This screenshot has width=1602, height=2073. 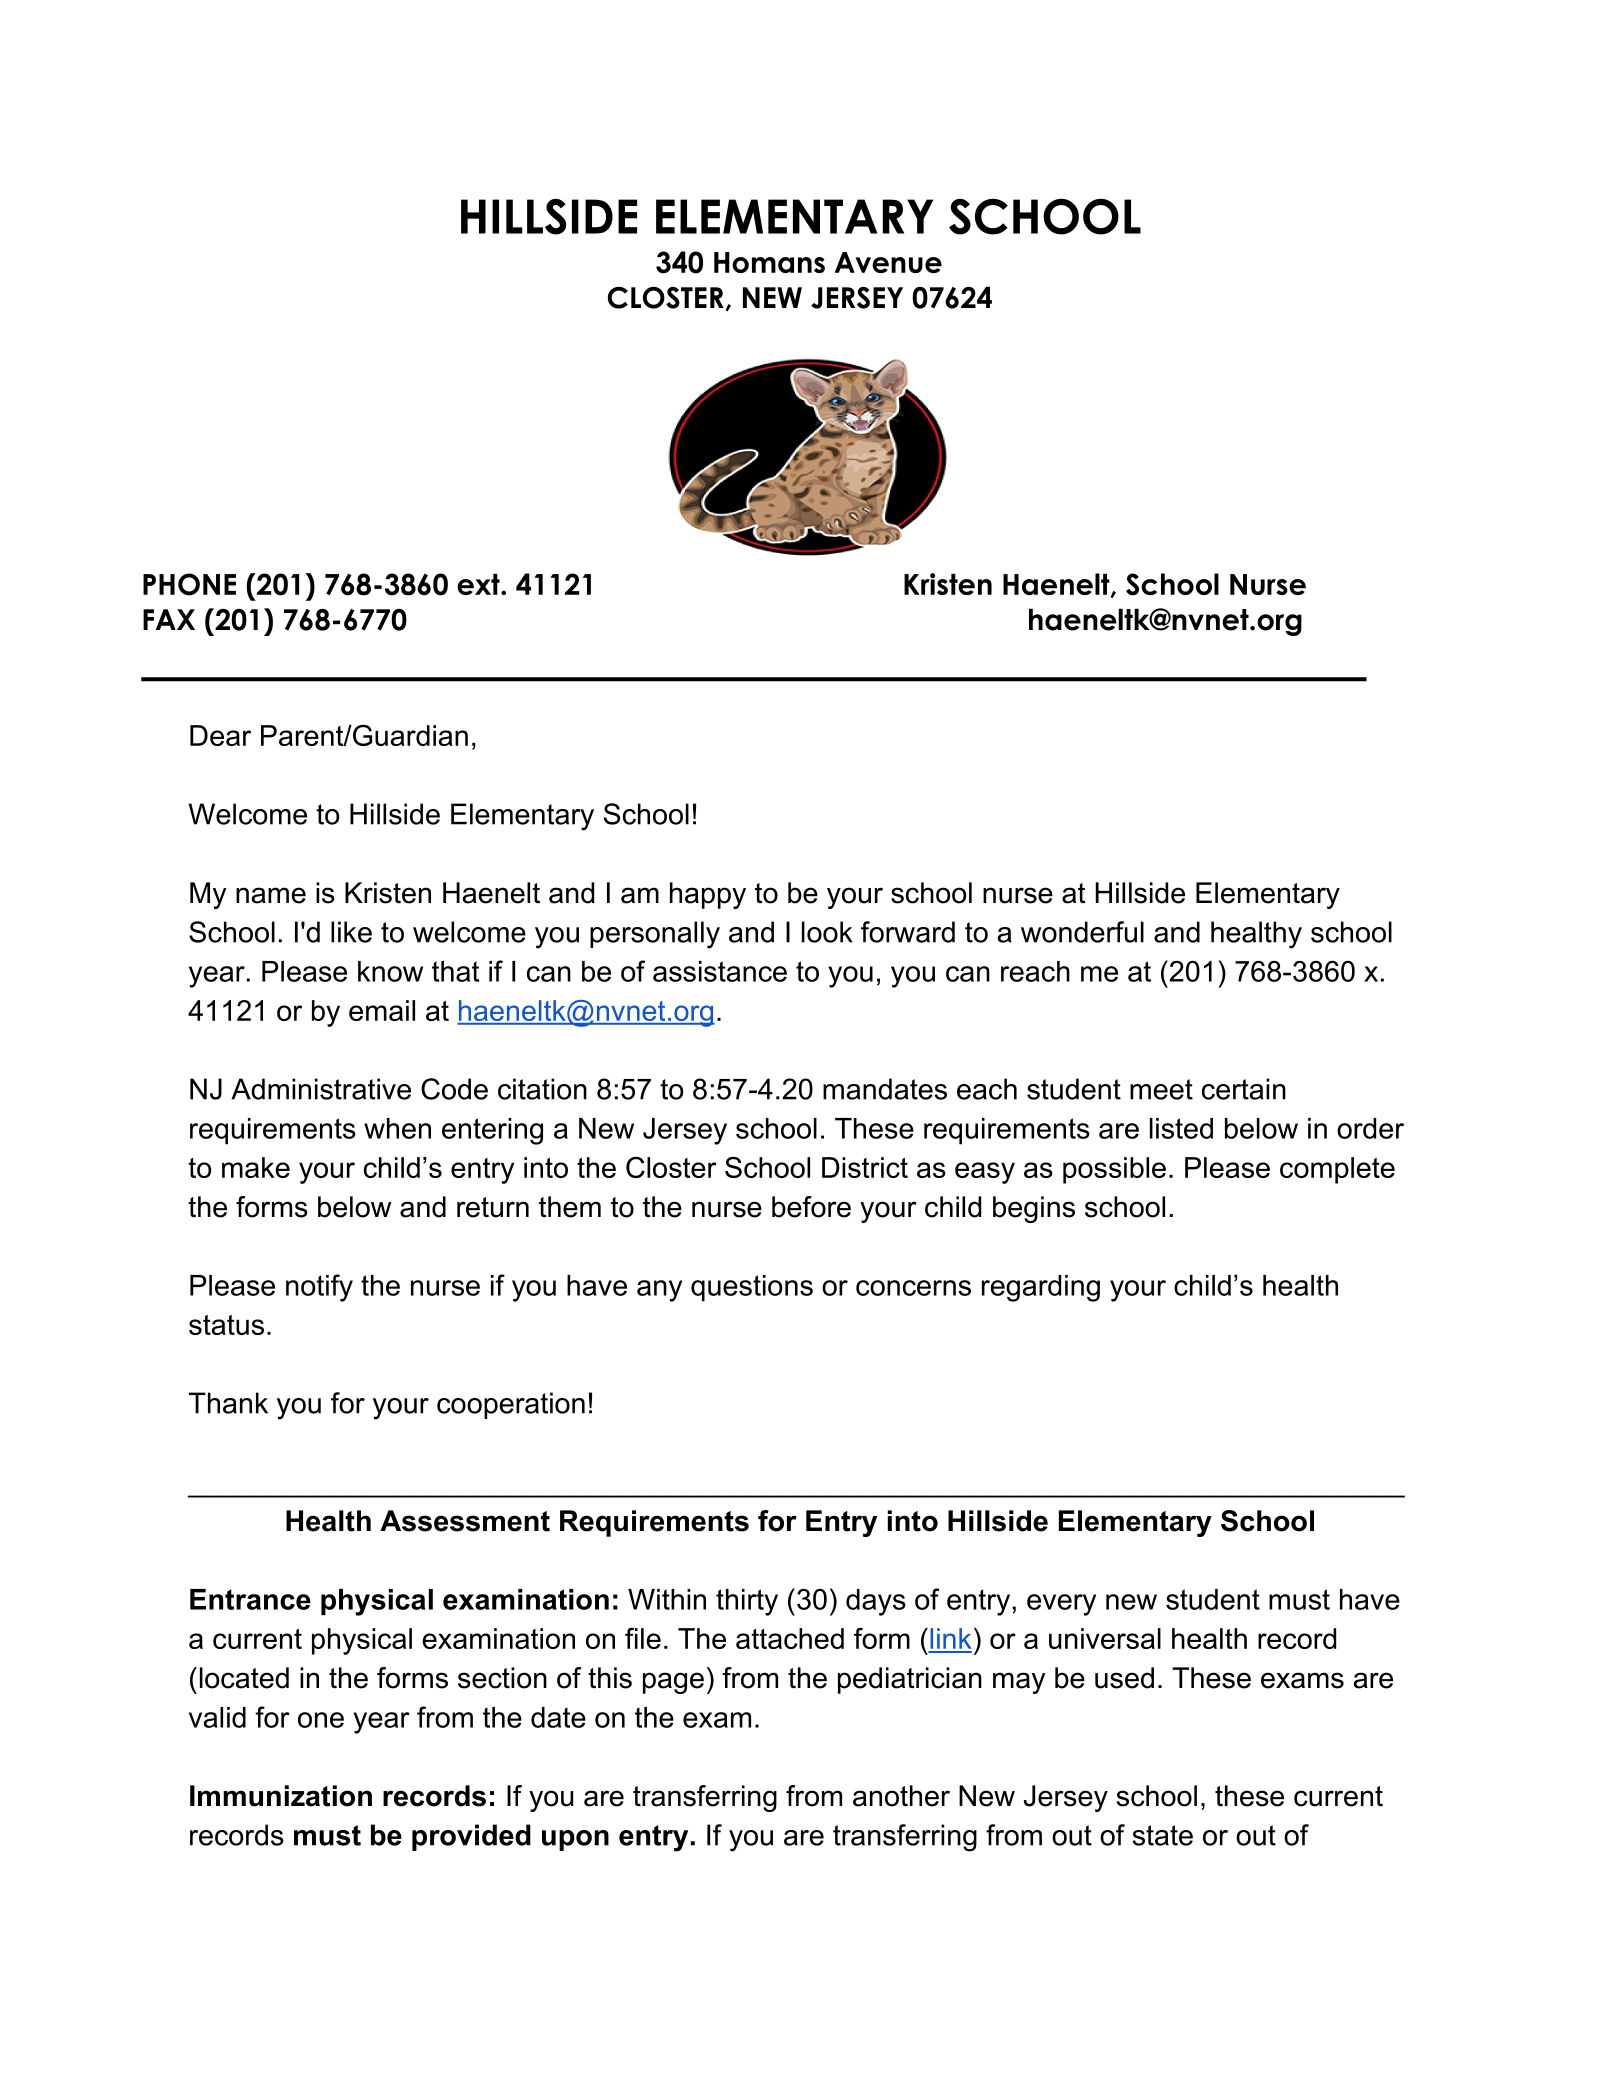 What do you see at coordinates (888, 262) in the screenshot?
I see `Avenue` at bounding box center [888, 262].
